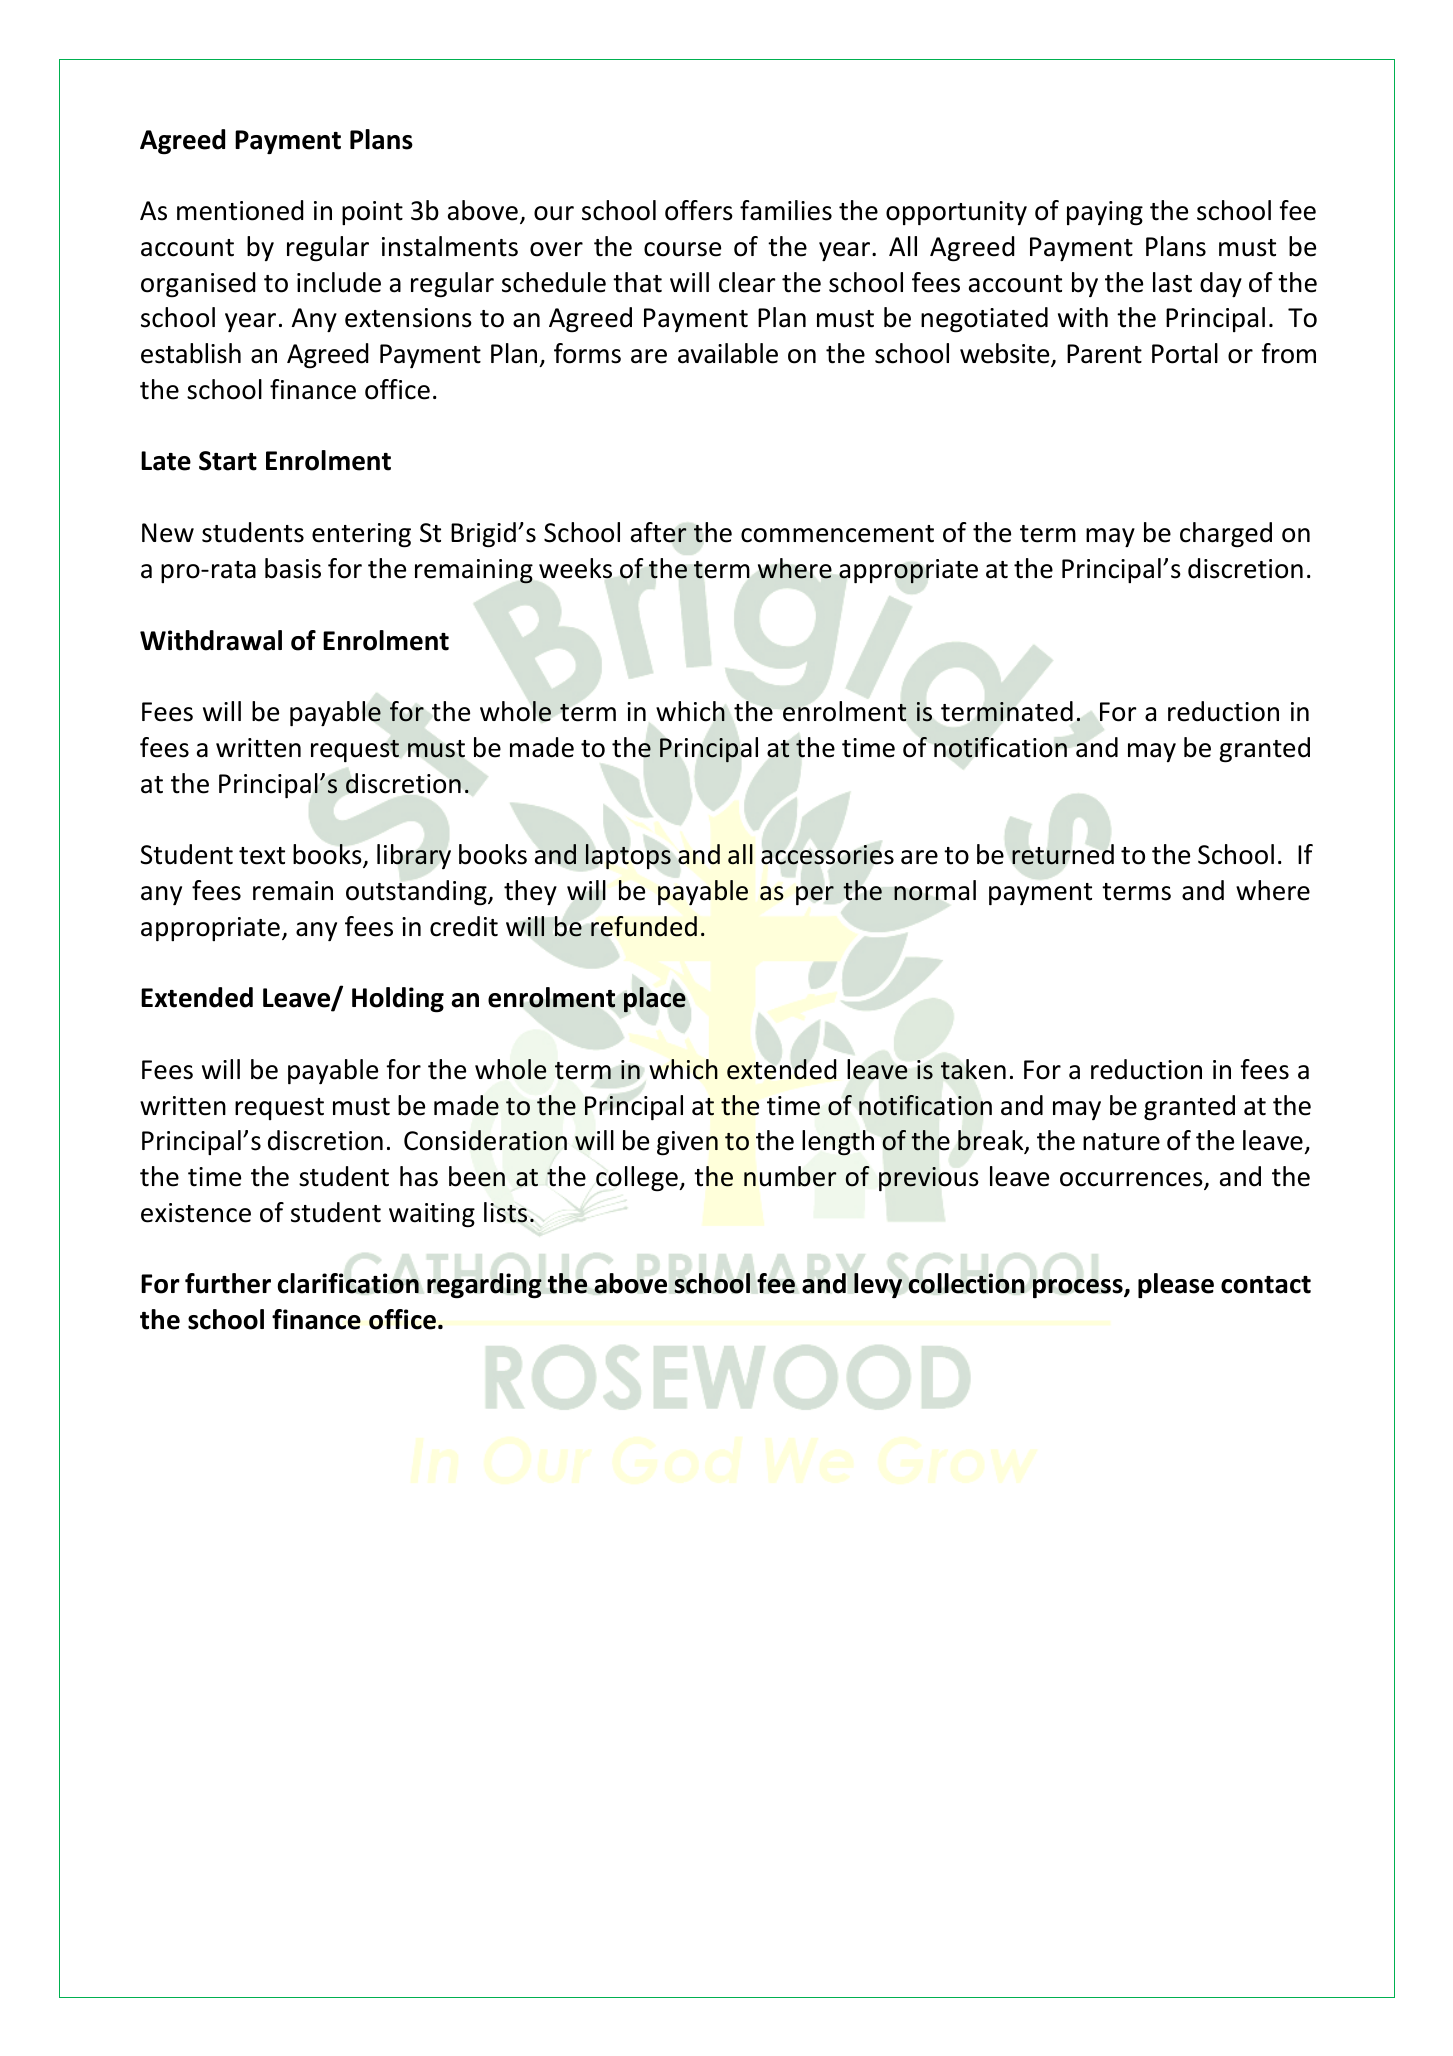 The image size is (1453, 2056). What do you see at coordinates (659, 532) in the screenshot?
I see `after` at bounding box center [659, 532].
